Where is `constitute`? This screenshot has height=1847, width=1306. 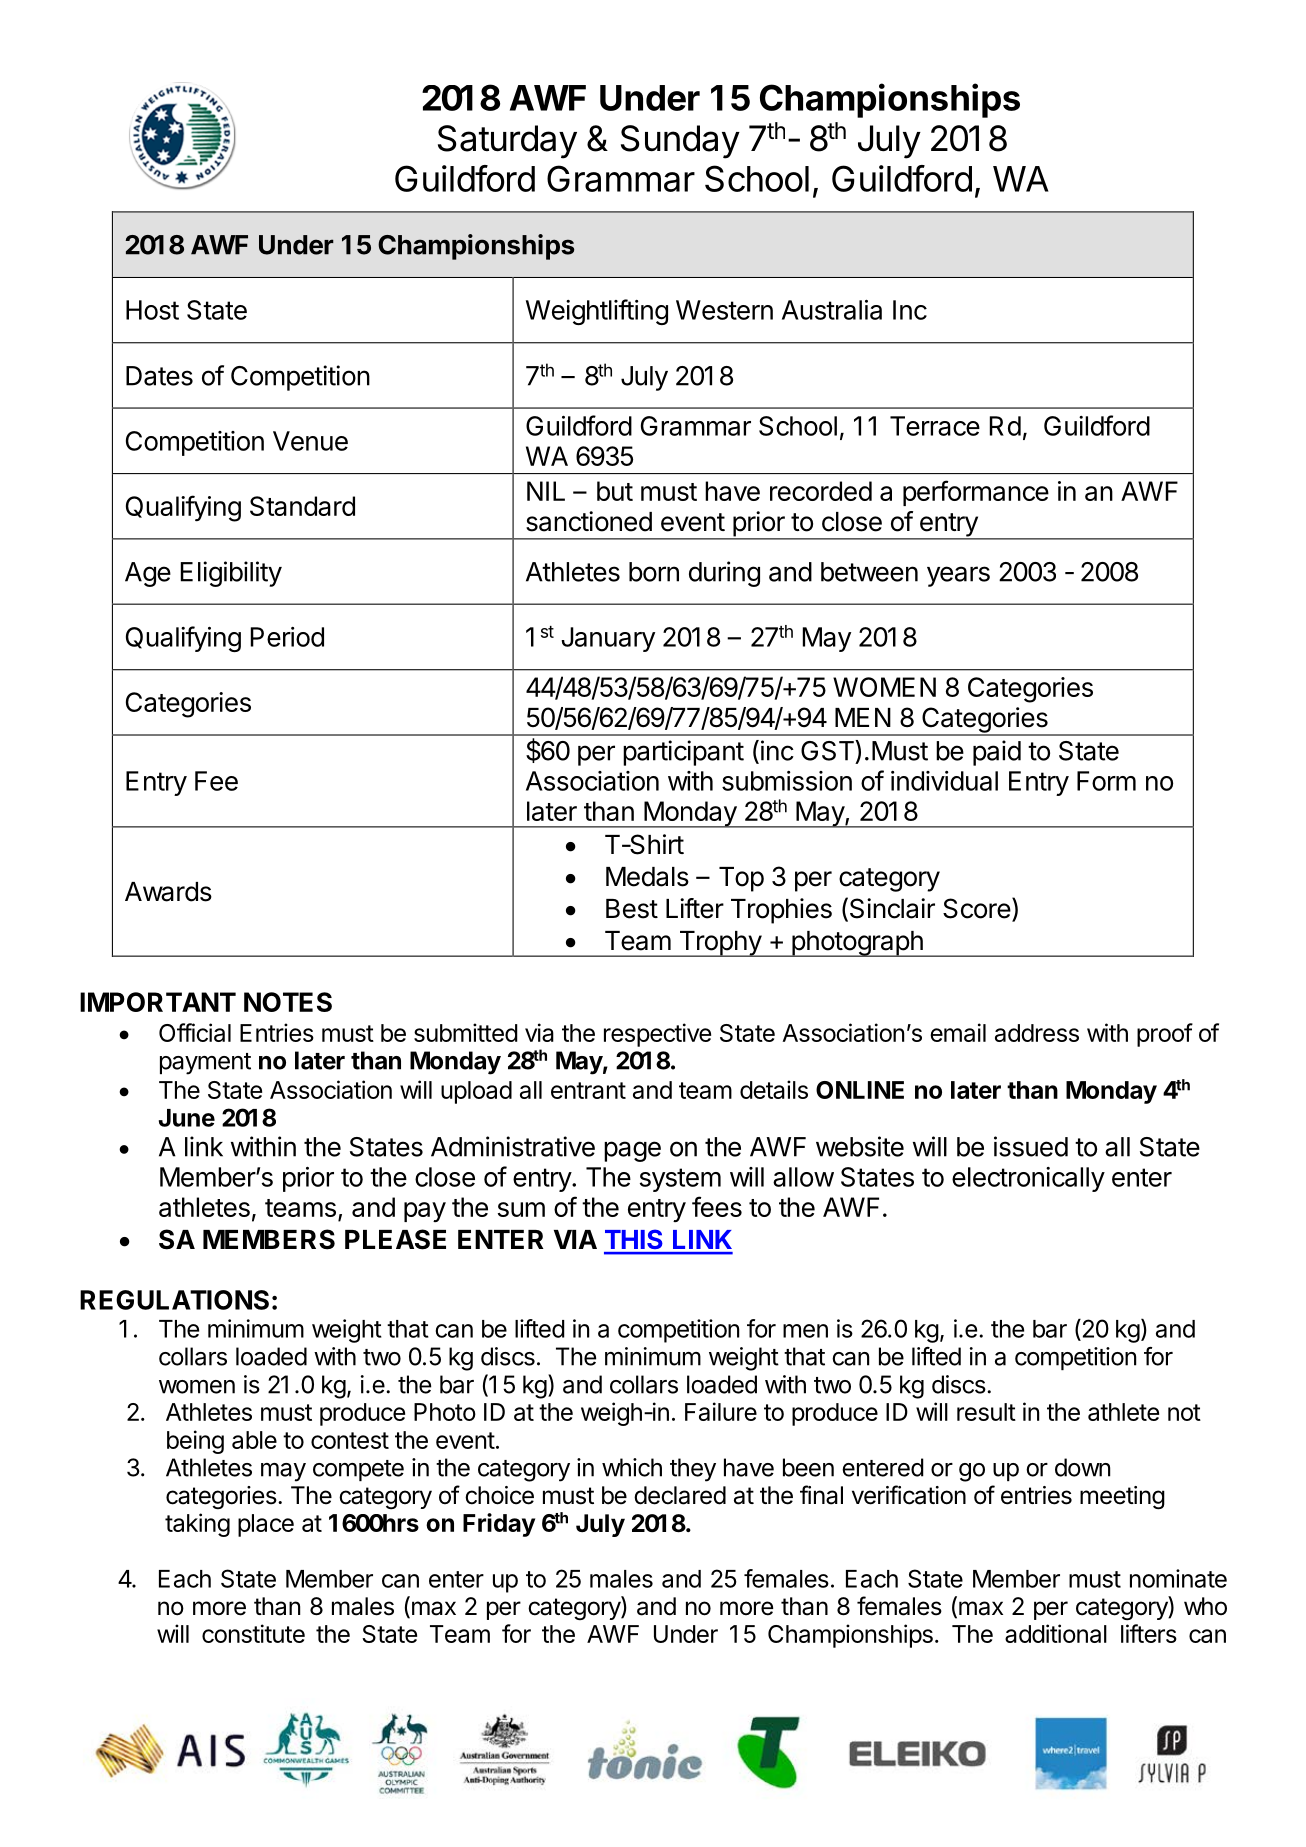
constitute is located at coordinates (253, 1633).
